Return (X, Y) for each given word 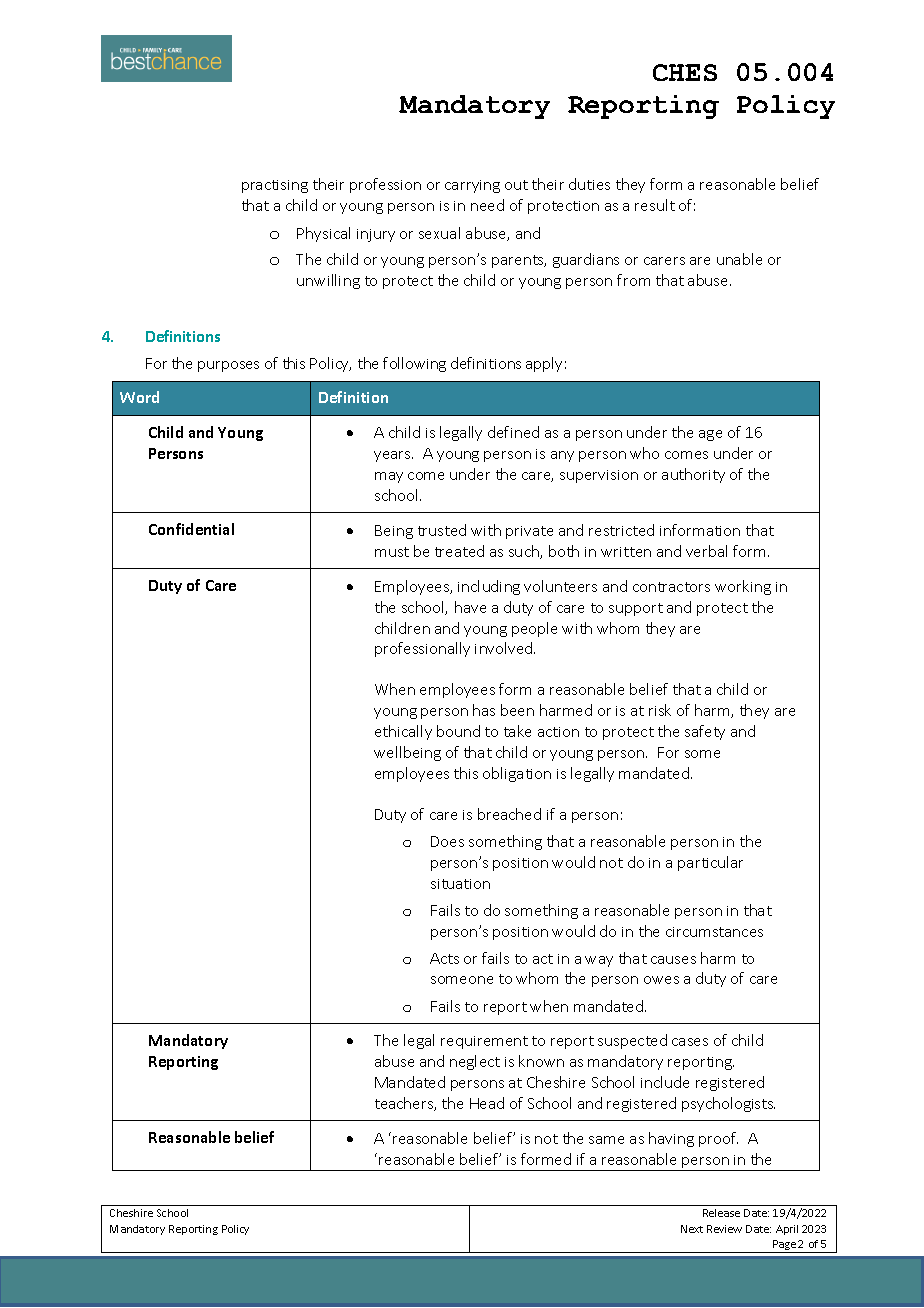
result (655, 205)
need (487, 205)
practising (275, 186)
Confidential (191, 529)
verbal (706, 551)
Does (447, 841)
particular (710, 863)
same (606, 1140)
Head (487, 1103)
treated (459, 551)
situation (460, 884)
